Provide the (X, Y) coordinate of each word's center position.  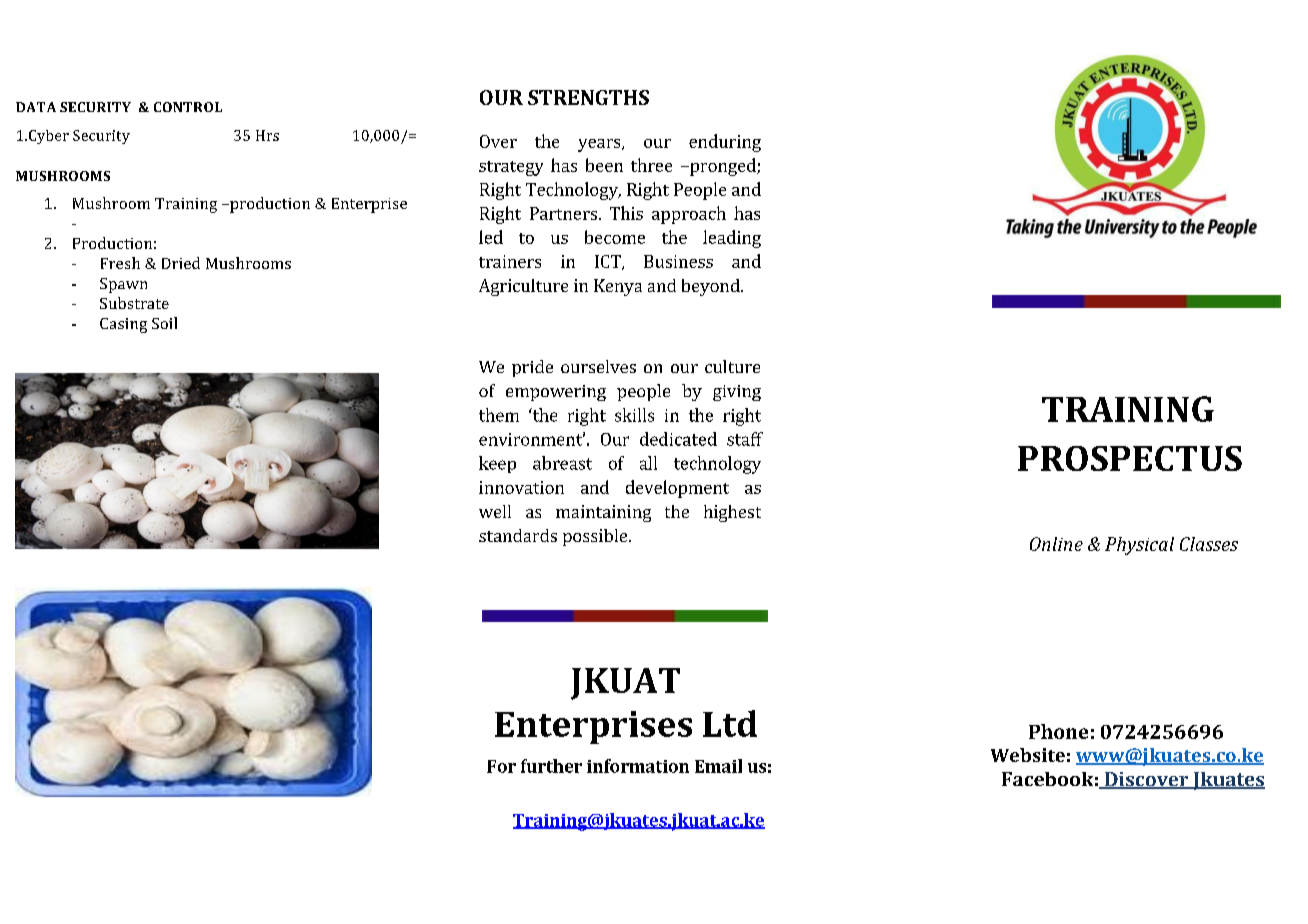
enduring (725, 143)
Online (1056, 544)
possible (596, 537)
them (499, 415)
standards (518, 535)
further (551, 766)
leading (732, 239)
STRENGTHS (588, 97)
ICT (609, 262)
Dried (181, 263)
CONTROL (188, 107)
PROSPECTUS (1130, 458)
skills (634, 415)
